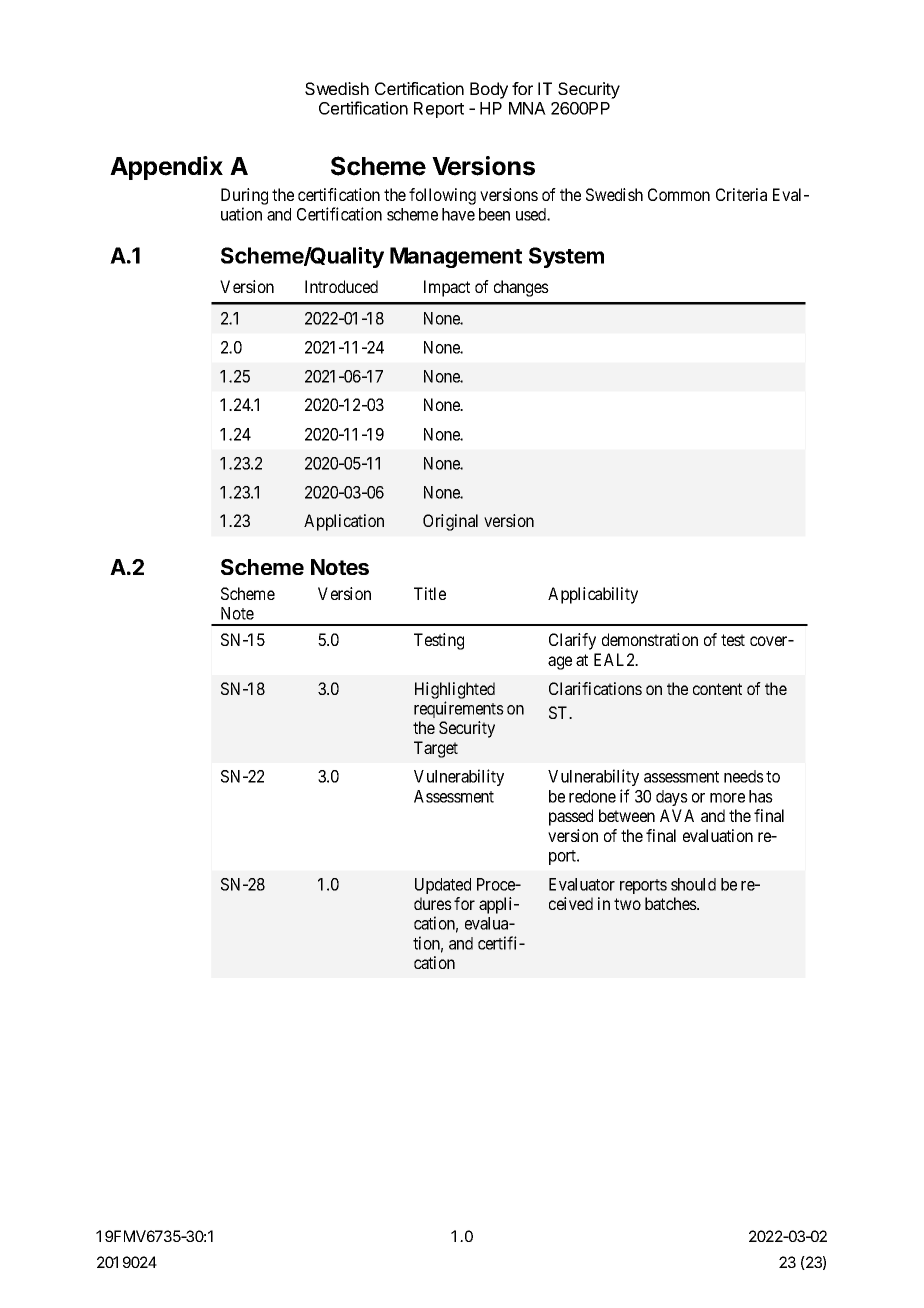 The width and height of the screenshot is (924, 1308). What do you see at coordinates (566, 257) in the screenshot?
I see `System` at bounding box center [566, 257].
